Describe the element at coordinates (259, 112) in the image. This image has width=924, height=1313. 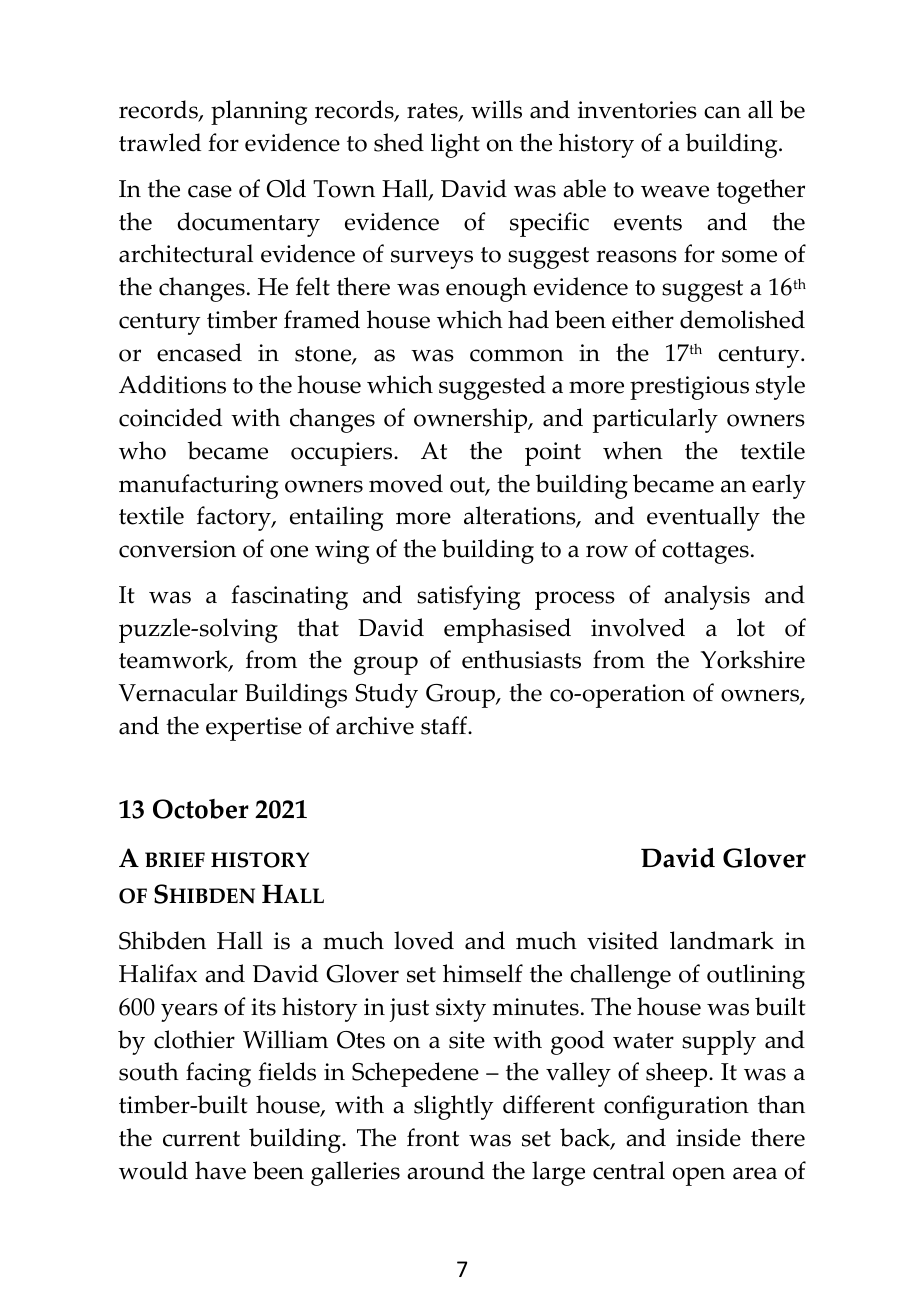
I see `planning` at that location.
